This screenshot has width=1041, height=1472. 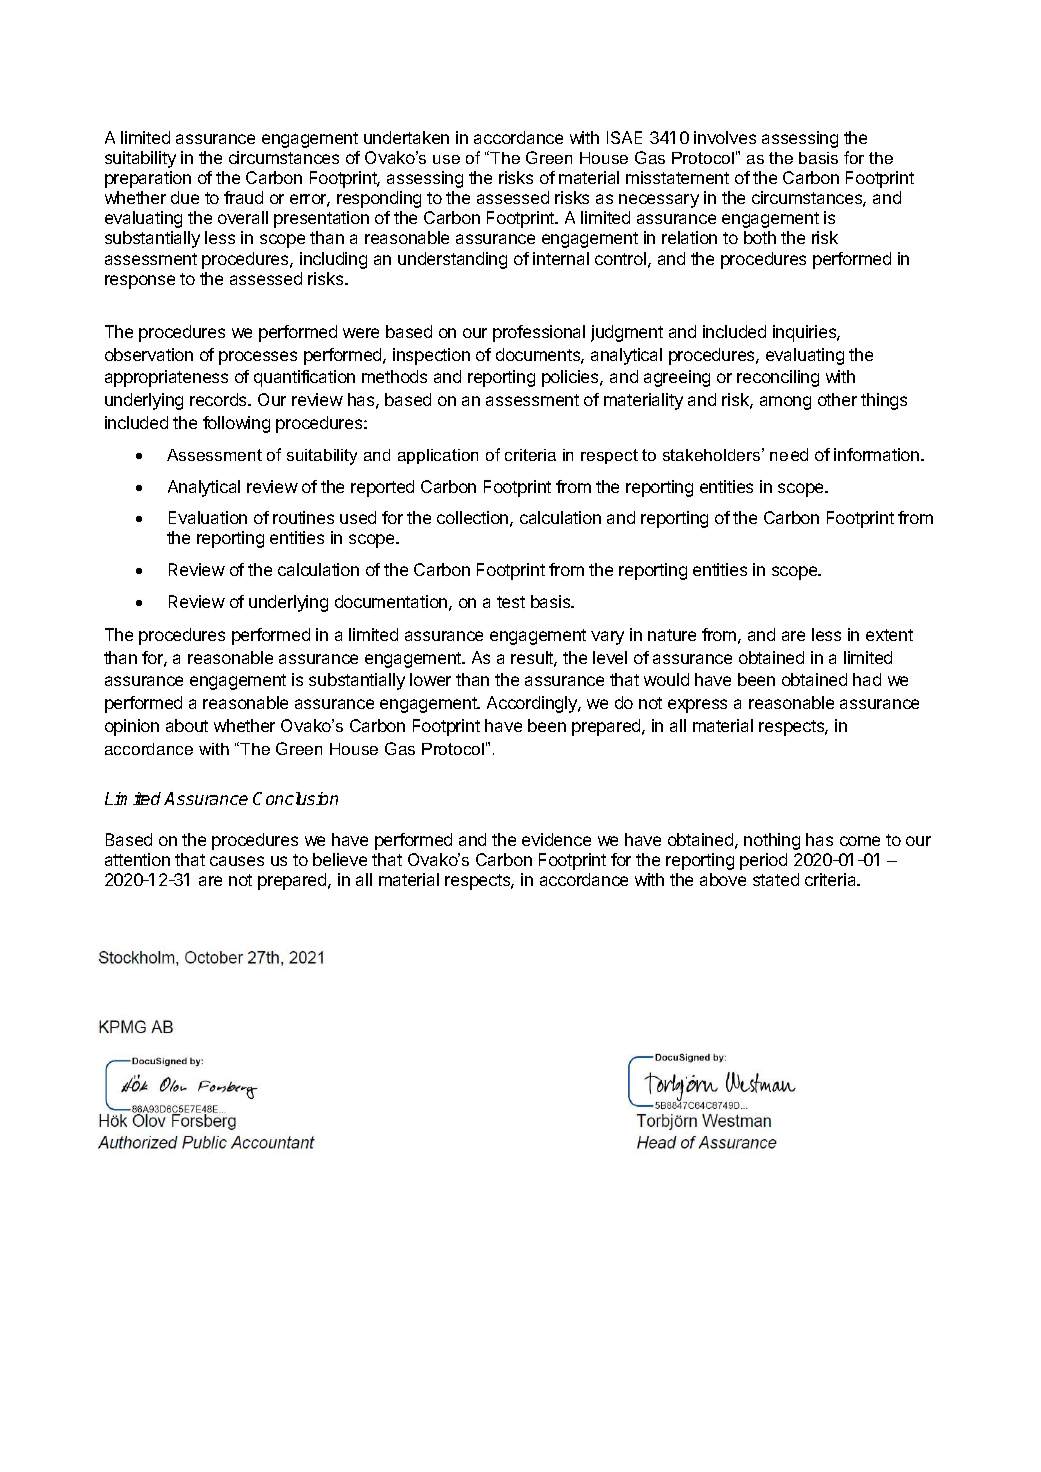 What do you see at coordinates (406, 137) in the screenshot?
I see `undertaken` at bounding box center [406, 137].
